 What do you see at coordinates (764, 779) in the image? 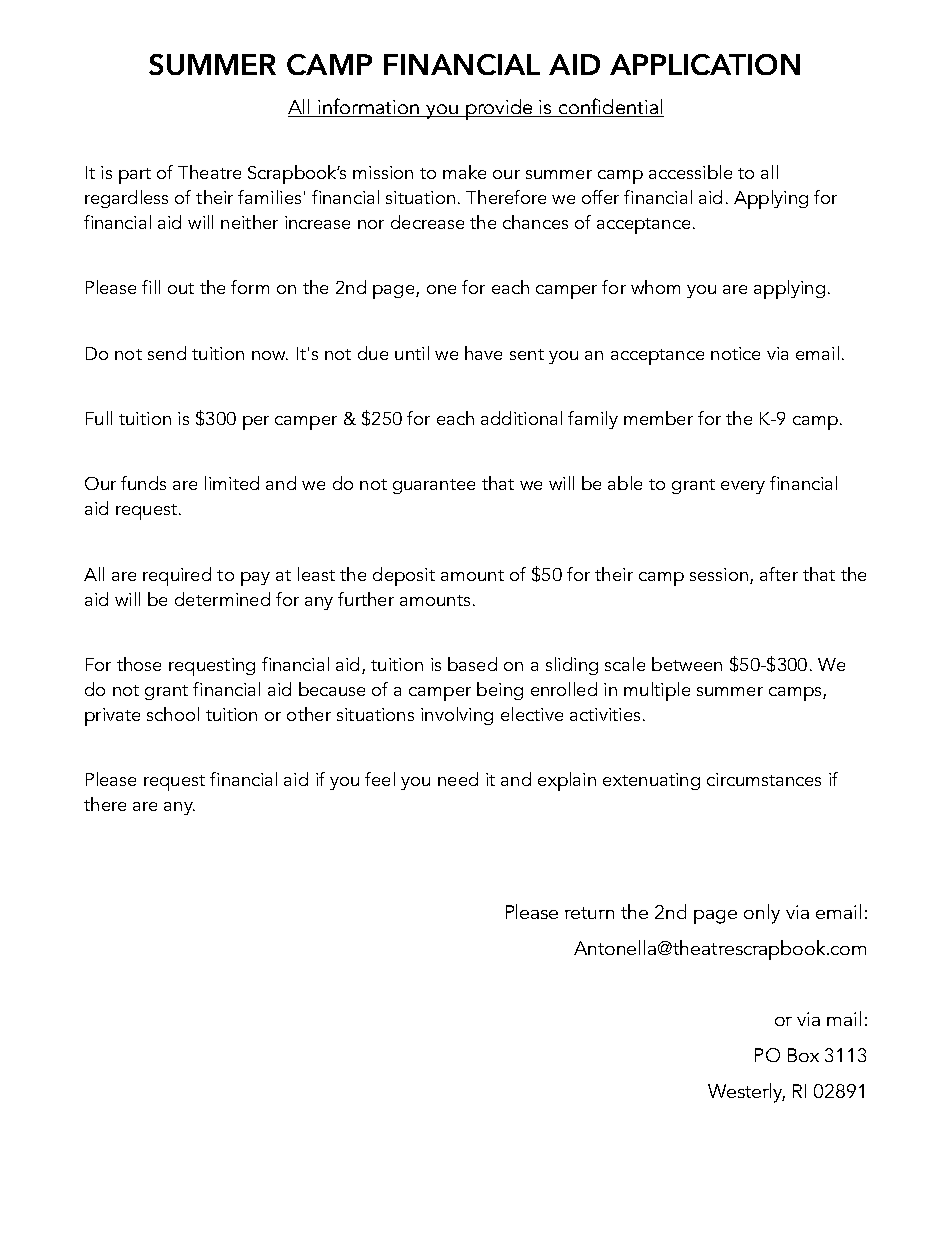
I see `circumstances` at bounding box center [764, 779].
